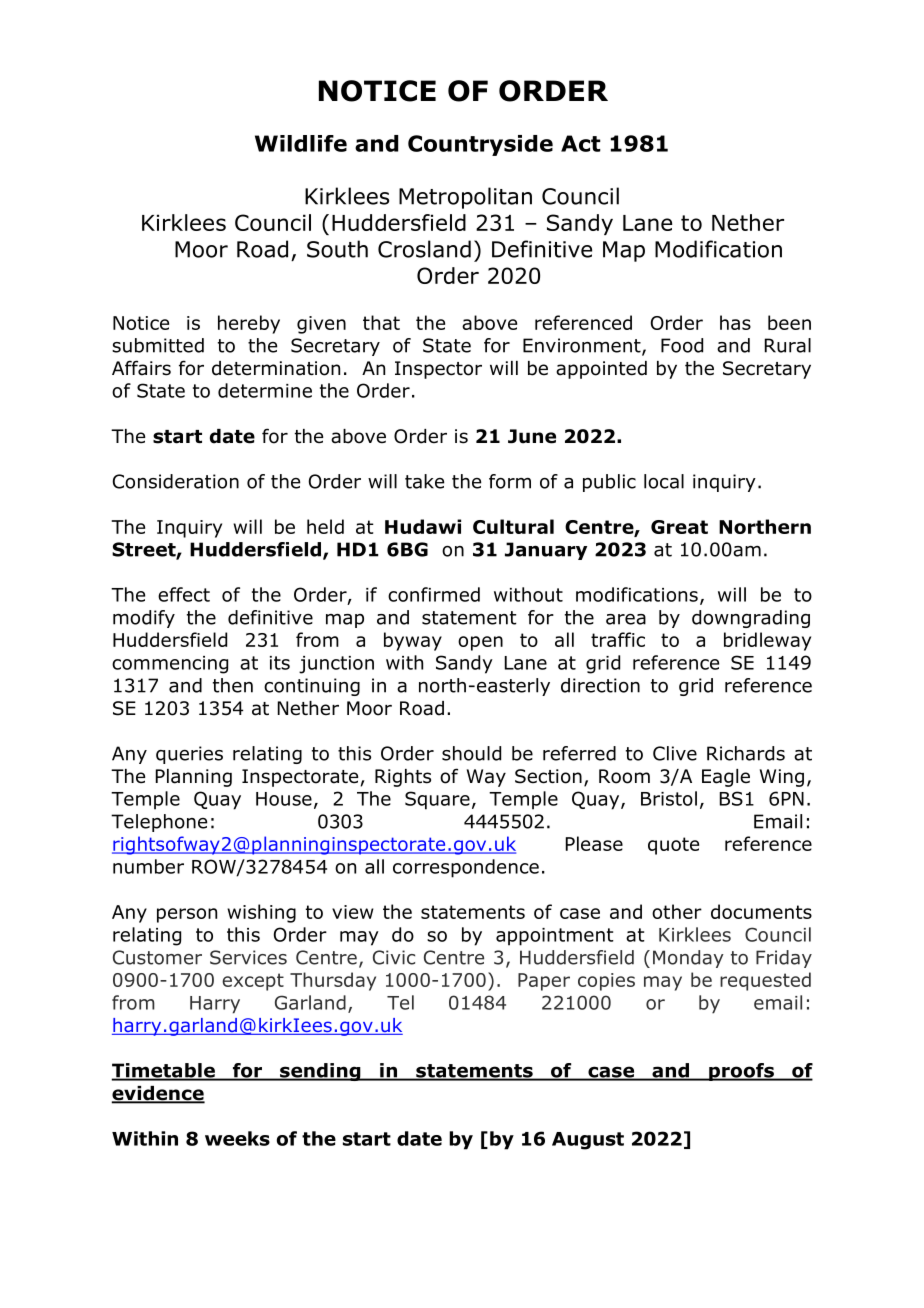  Describe the element at coordinates (673, 846) in the document. I see `quote` at that location.
